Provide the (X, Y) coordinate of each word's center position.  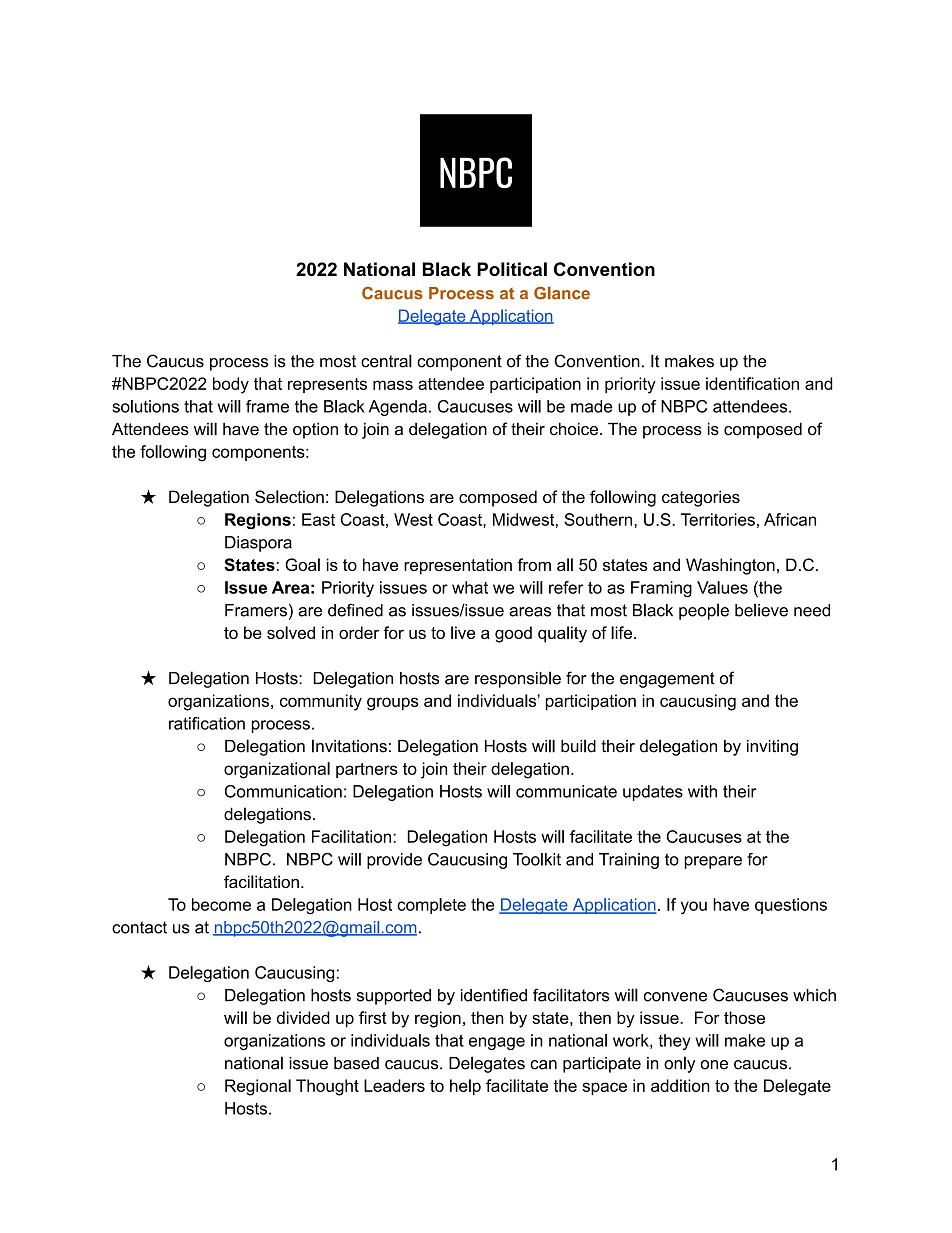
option (315, 430)
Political (512, 269)
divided (303, 1017)
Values (722, 587)
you (694, 907)
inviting (772, 748)
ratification (207, 723)
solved (291, 632)
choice (574, 429)
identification (752, 383)
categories (701, 498)
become (221, 904)
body (231, 385)
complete (431, 906)
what (470, 587)
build (578, 746)
